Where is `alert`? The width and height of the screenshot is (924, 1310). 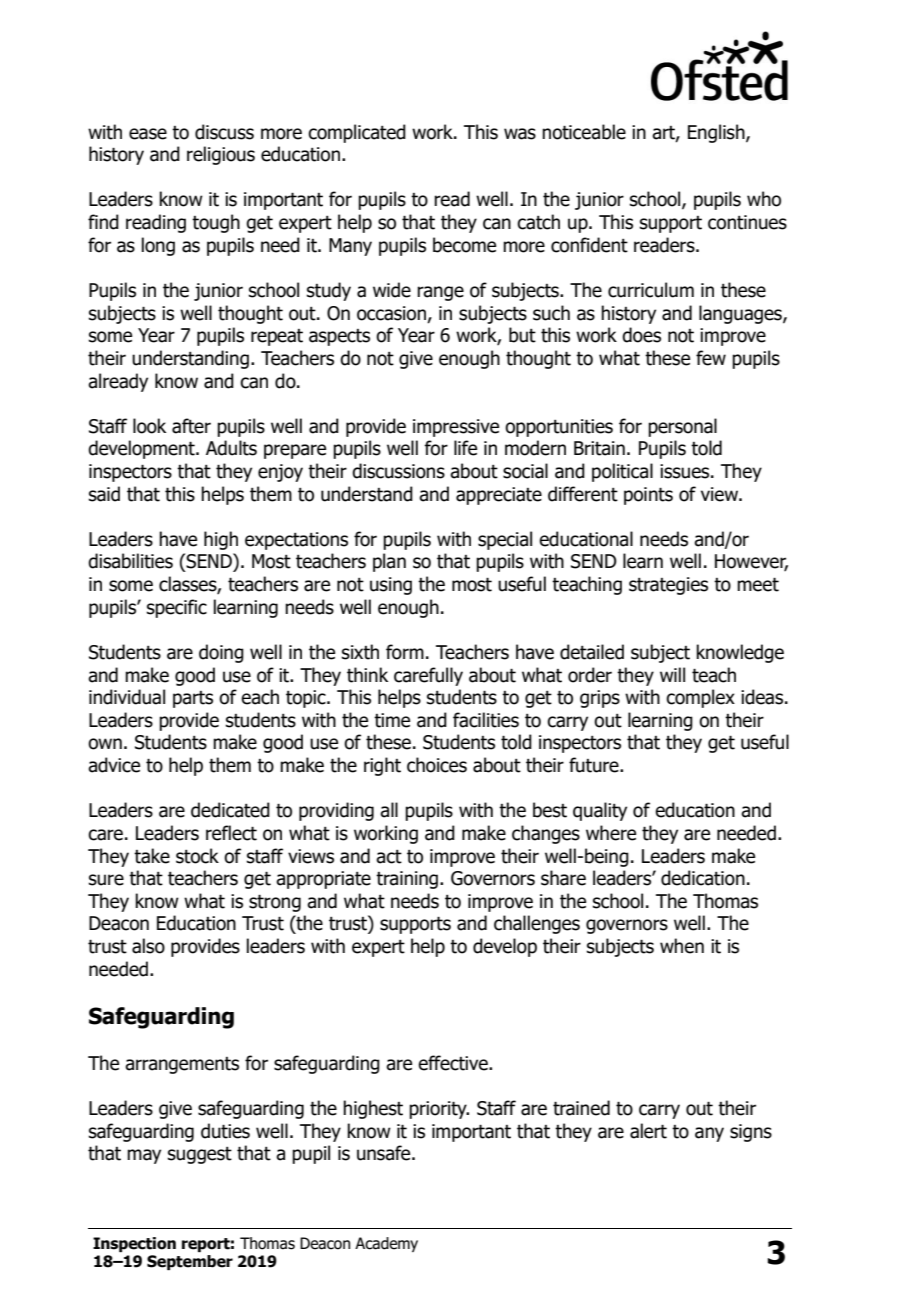 alert is located at coordinates (648, 1131).
